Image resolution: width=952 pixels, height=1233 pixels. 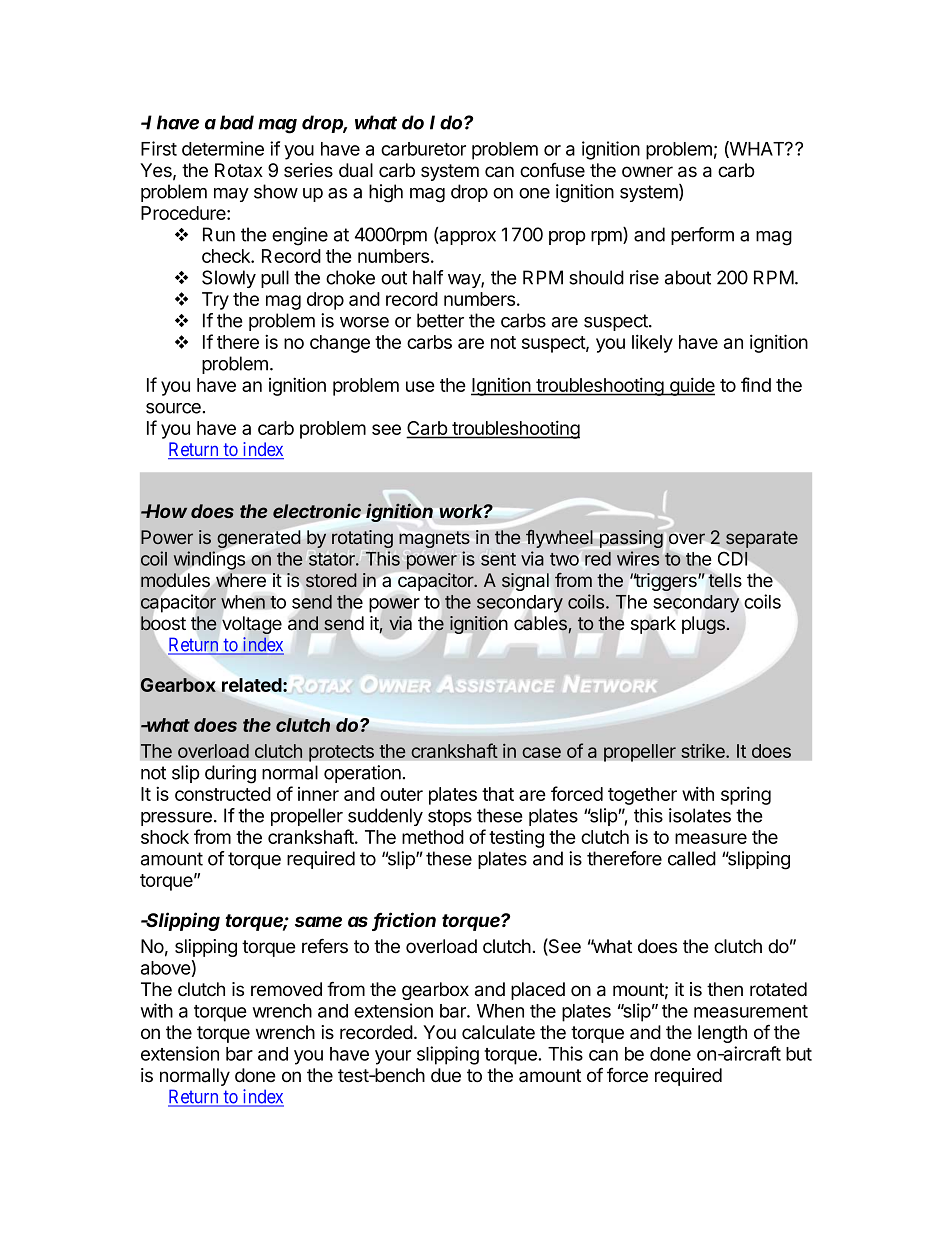 I want to click on signal, so click(x=525, y=582).
